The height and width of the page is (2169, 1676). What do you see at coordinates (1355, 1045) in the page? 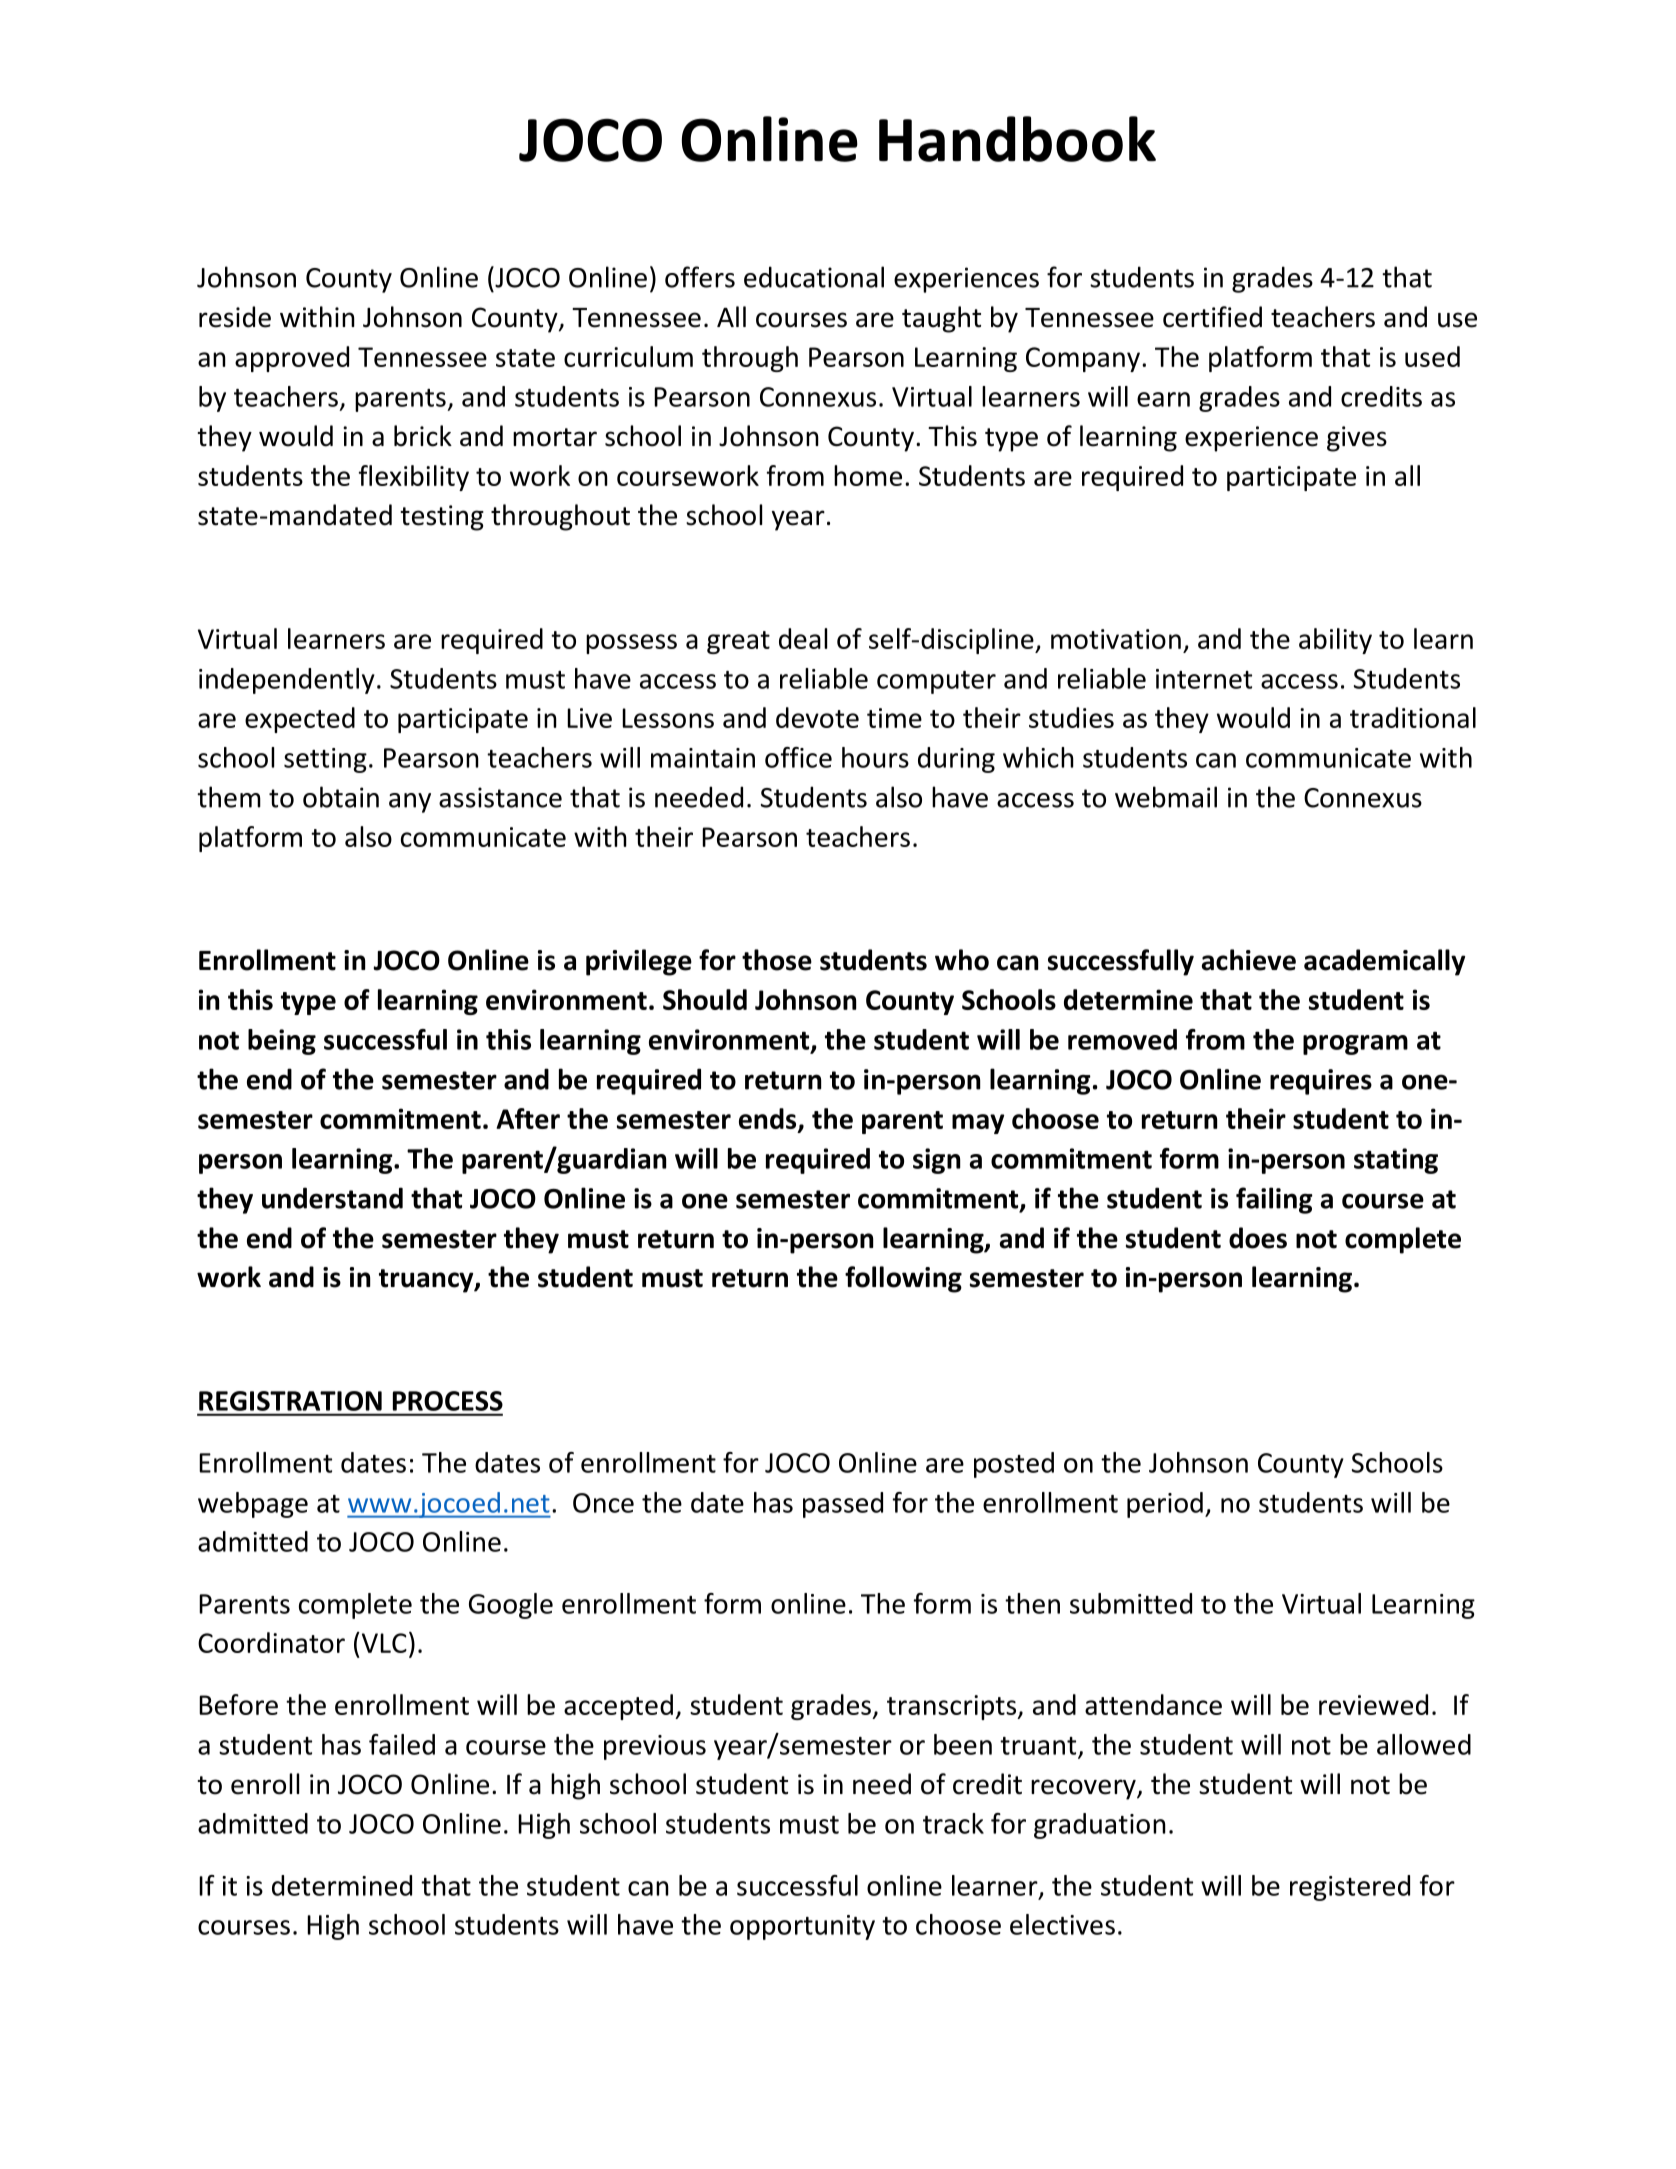
I see `program` at bounding box center [1355, 1045].
